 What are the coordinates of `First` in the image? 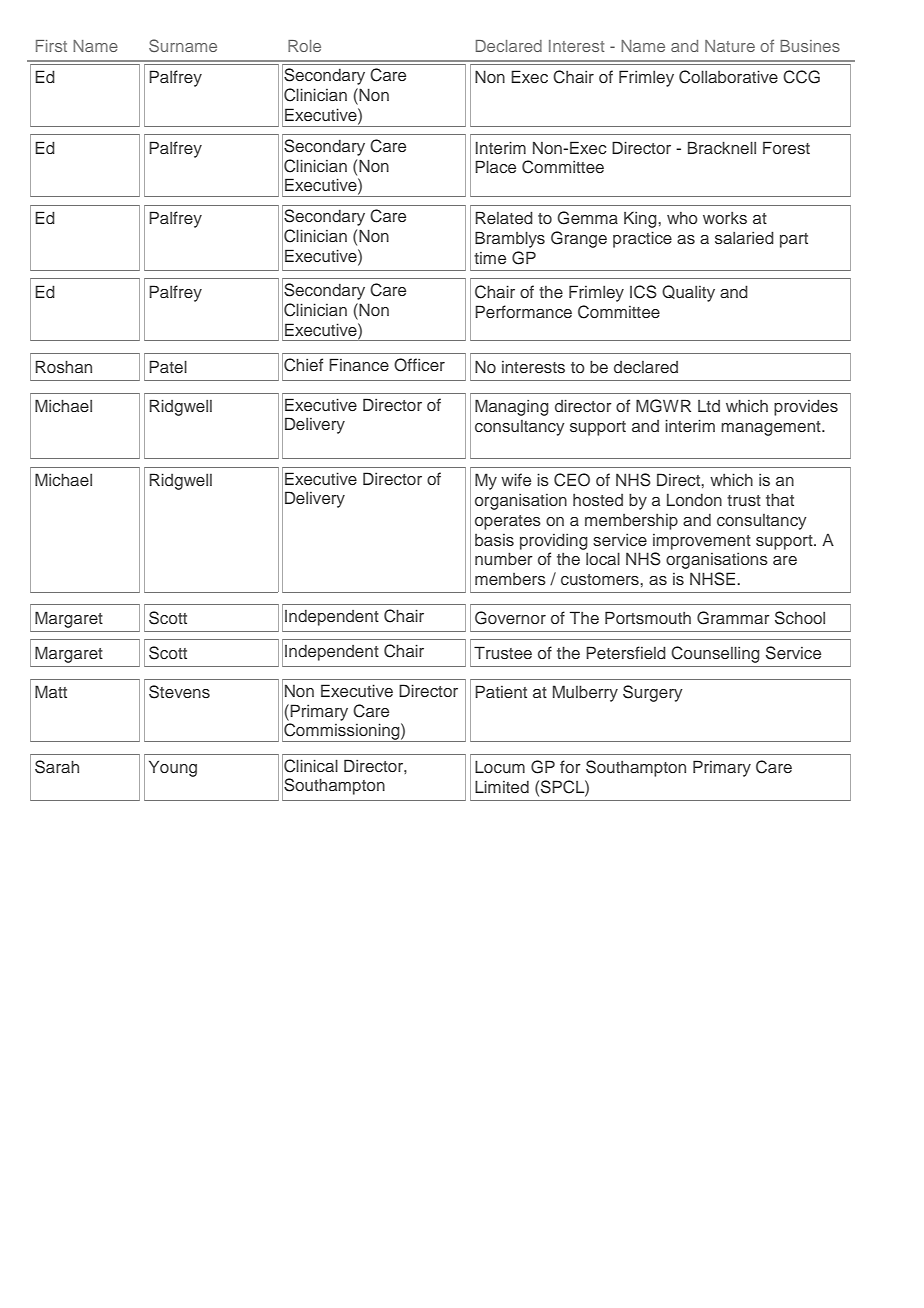 It's located at (51, 46).
